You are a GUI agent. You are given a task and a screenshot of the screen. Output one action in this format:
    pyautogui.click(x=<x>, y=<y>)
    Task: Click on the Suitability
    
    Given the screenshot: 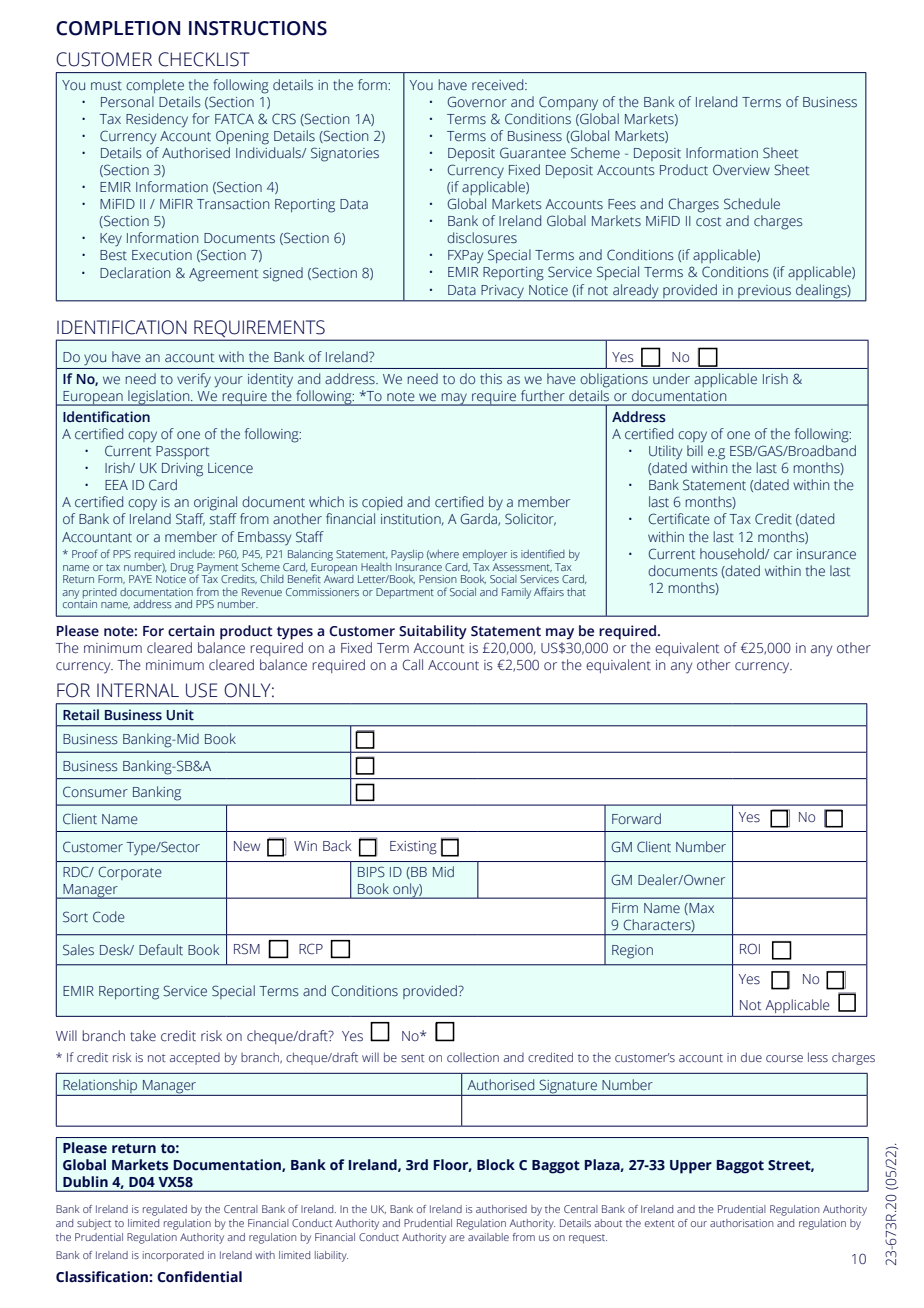 What is the action you would take?
    pyautogui.click(x=433, y=632)
